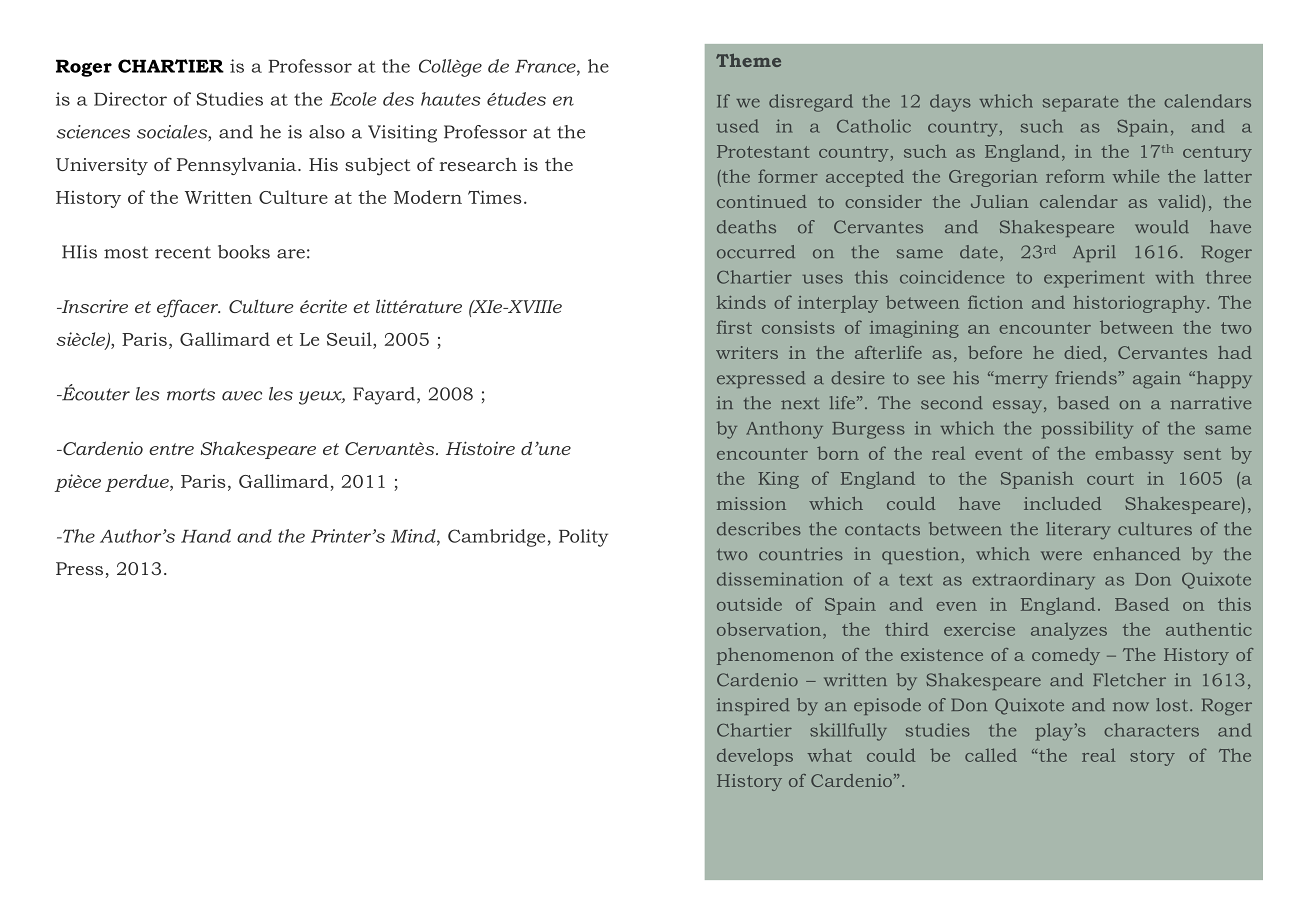 The image size is (1308, 924). Describe the element at coordinates (800, 403) in the screenshot. I see `next` at that location.
